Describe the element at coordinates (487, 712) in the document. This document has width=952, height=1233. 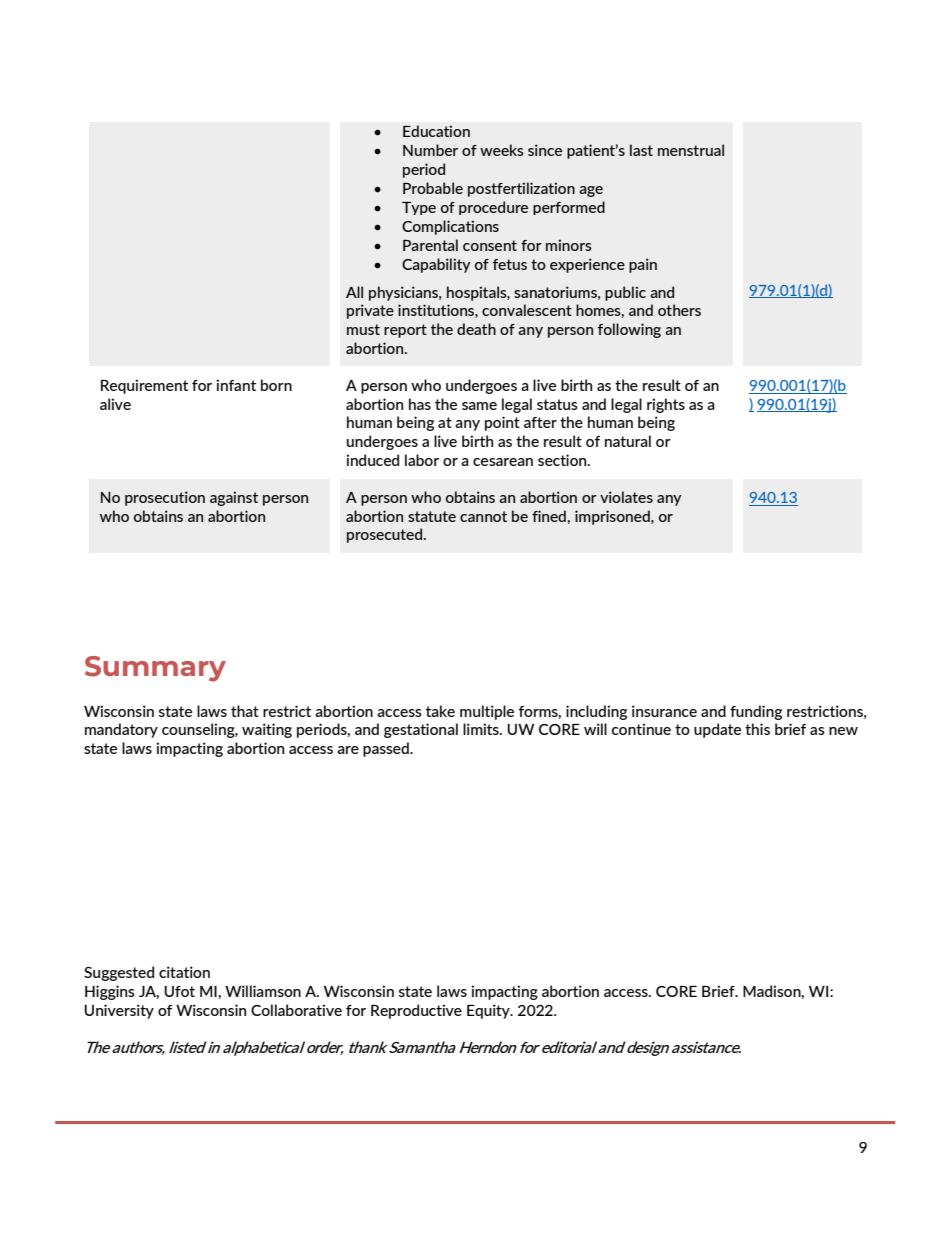
I see `multiple` at that location.
